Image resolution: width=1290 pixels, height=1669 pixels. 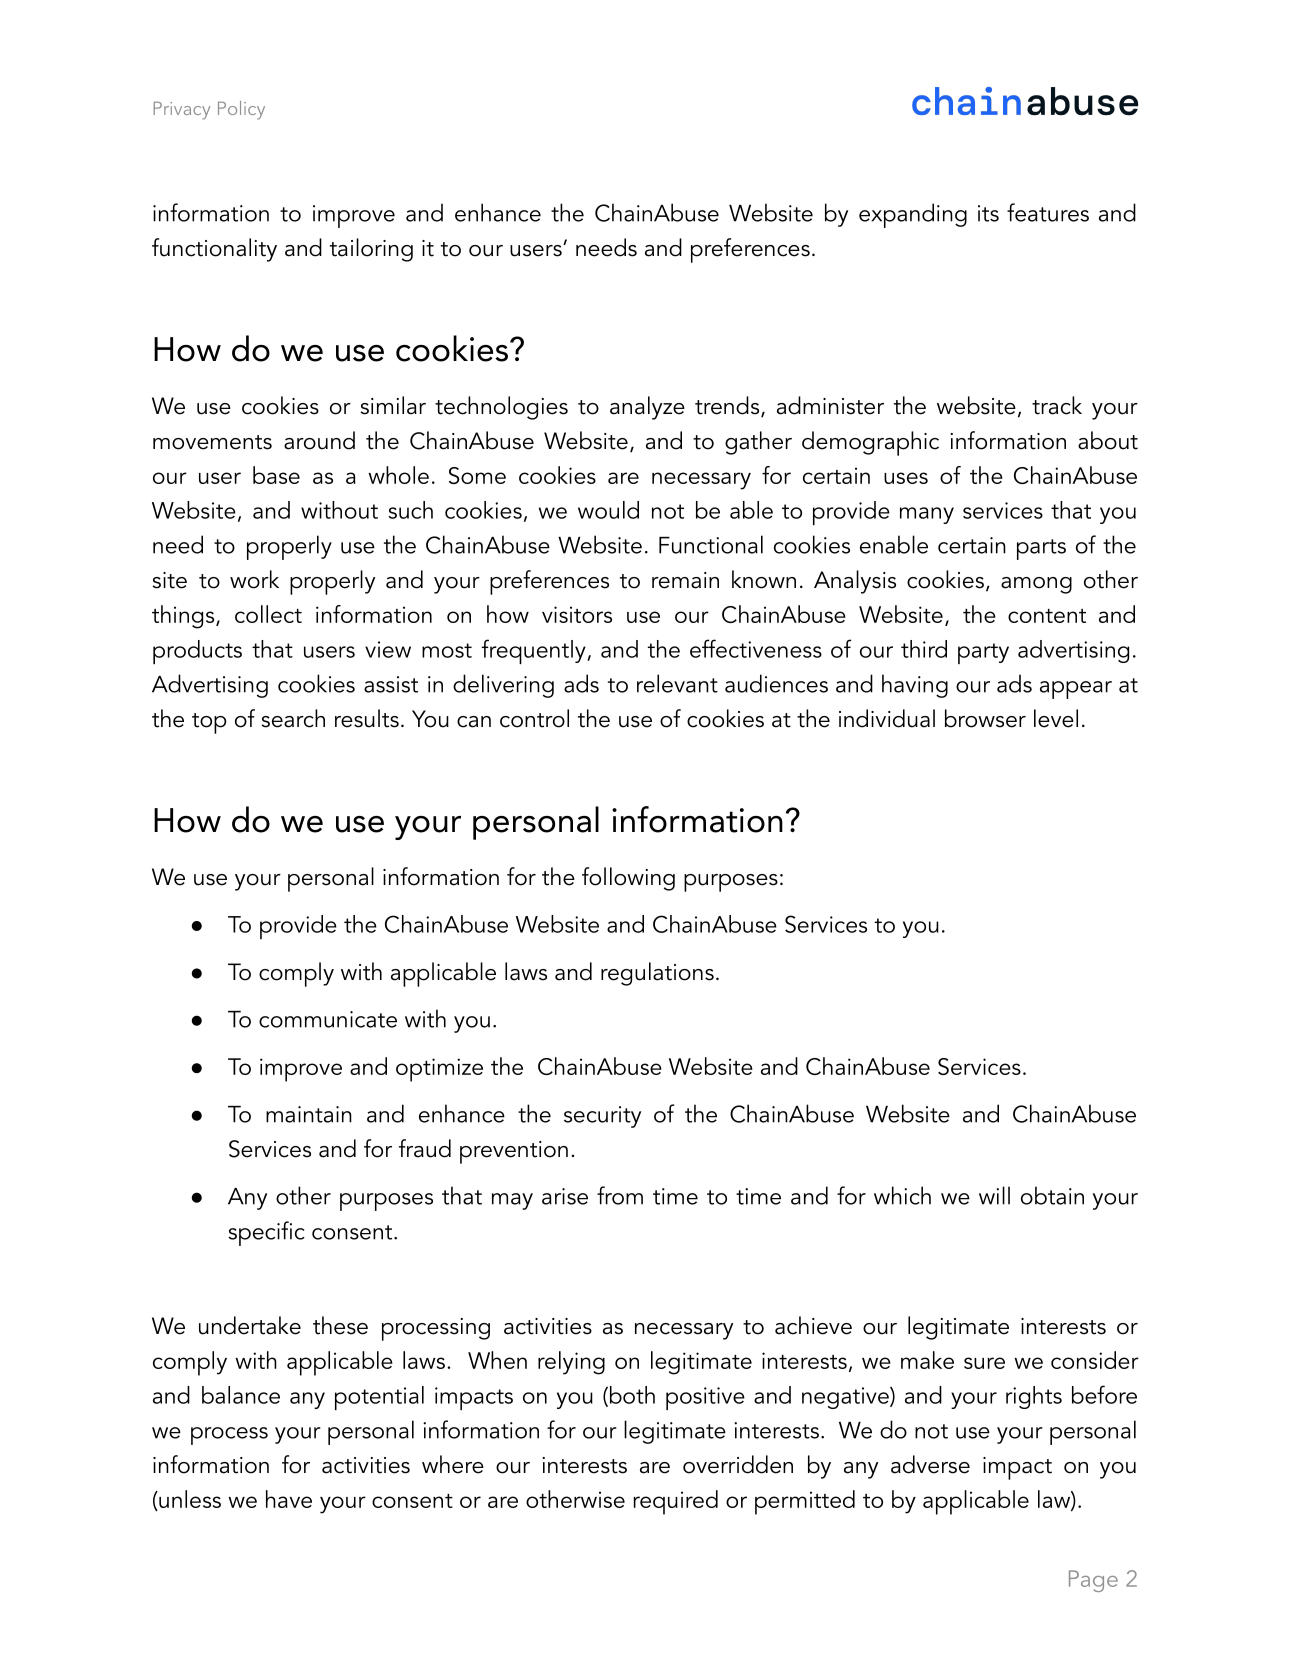 I want to click on search, so click(x=293, y=718).
